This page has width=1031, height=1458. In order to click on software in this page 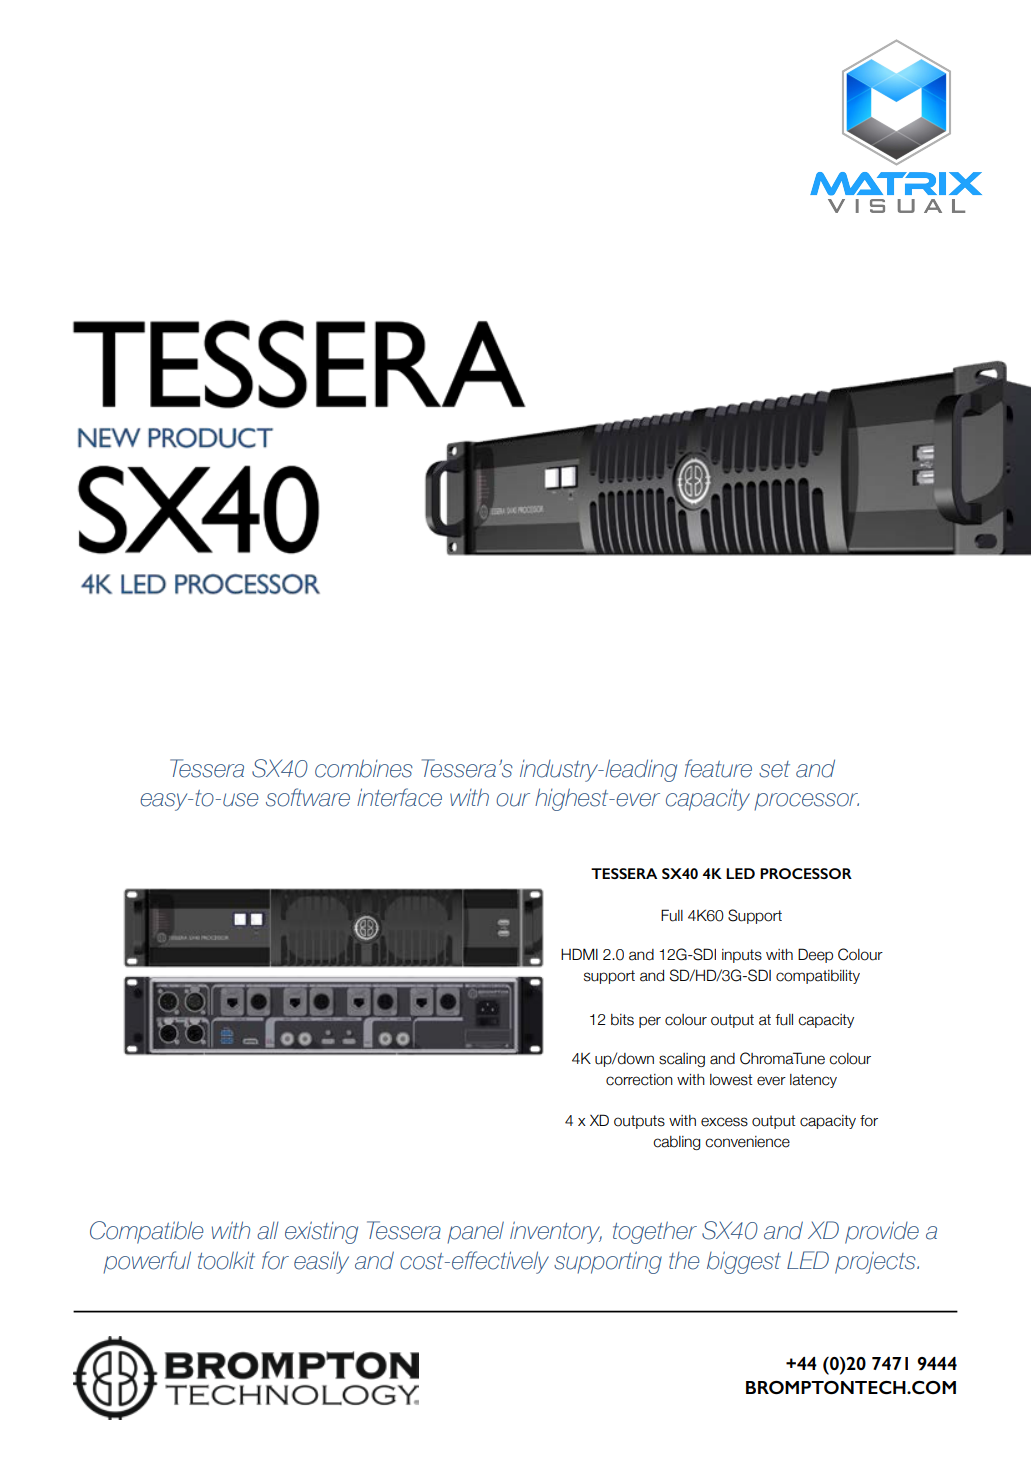, I will do `click(308, 797)`.
